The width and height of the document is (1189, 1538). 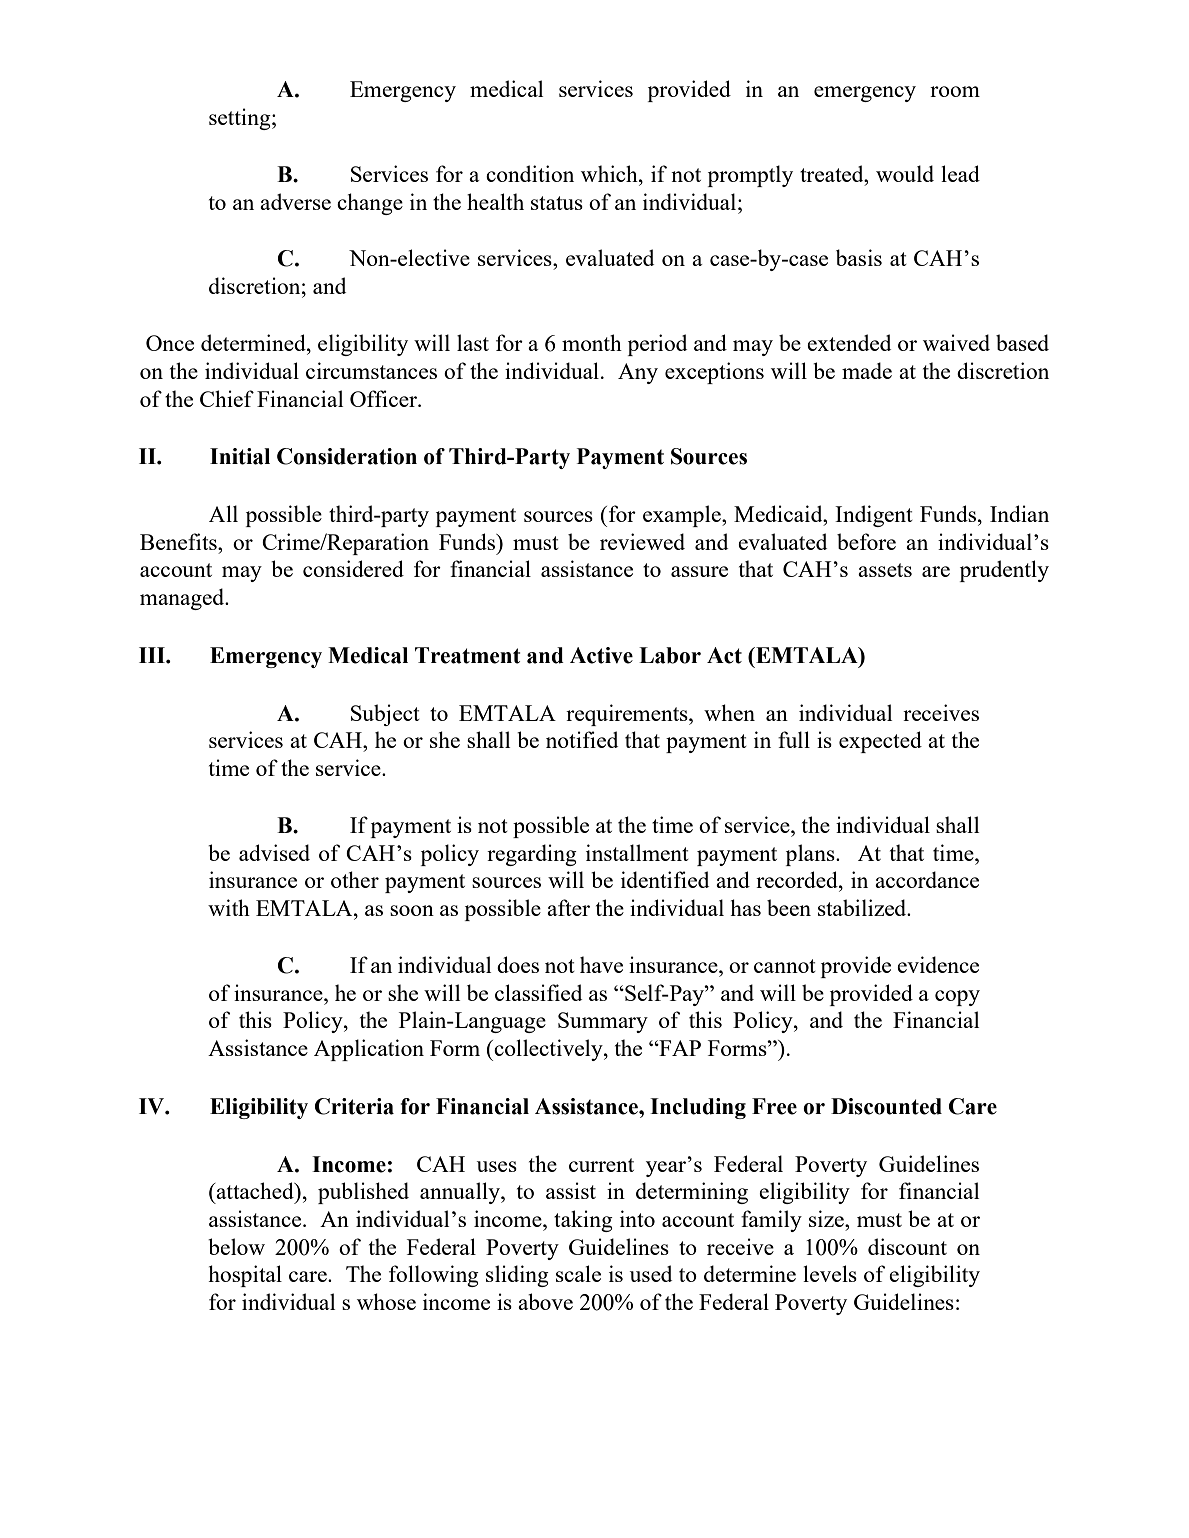 What do you see at coordinates (385, 715) in the document?
I see `Subject` at bounding box center [385, 715].
